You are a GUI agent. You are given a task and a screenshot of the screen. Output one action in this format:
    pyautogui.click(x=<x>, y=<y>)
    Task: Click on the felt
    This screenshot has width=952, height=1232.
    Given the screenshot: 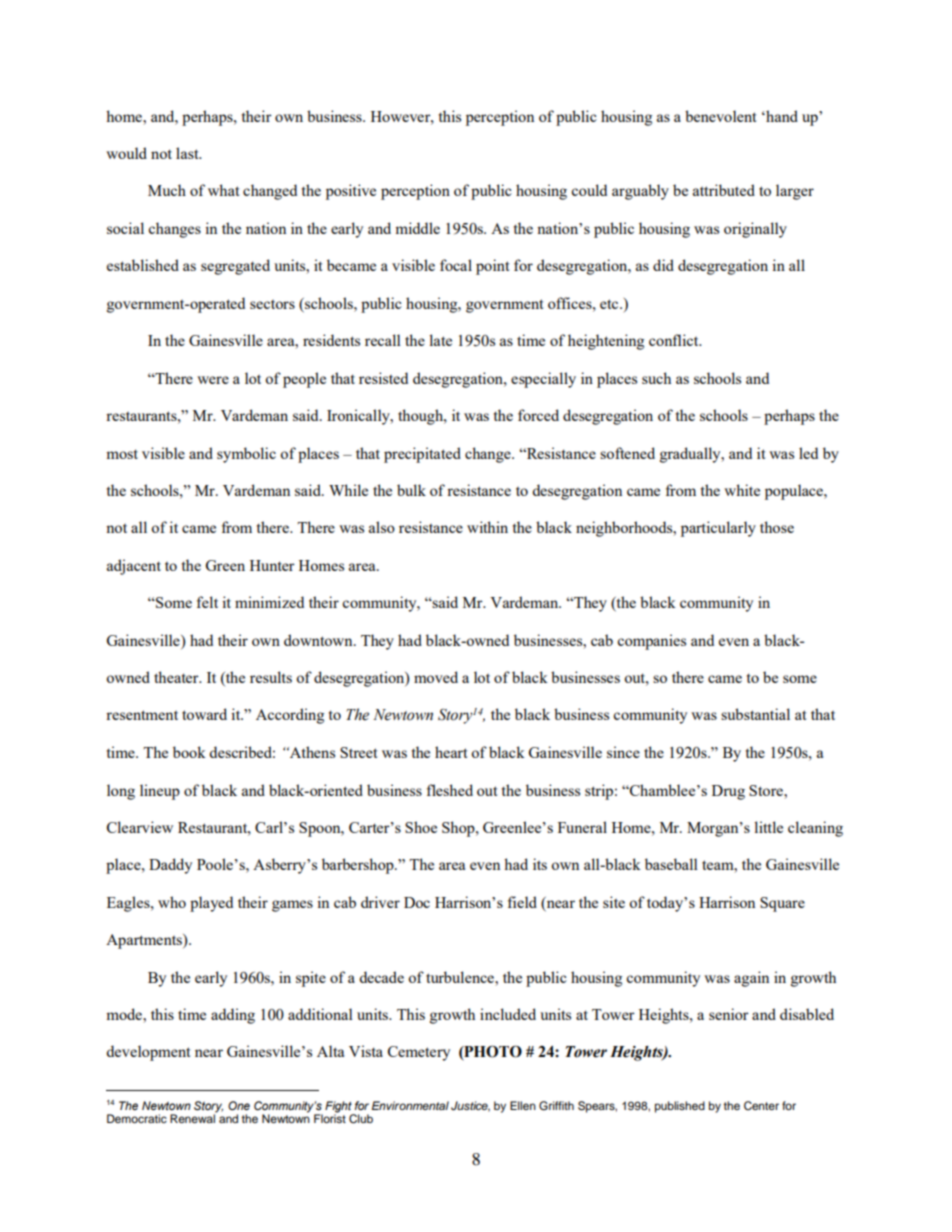 What is the action you would take?
    pyautogui.click(x=207, y=602)
